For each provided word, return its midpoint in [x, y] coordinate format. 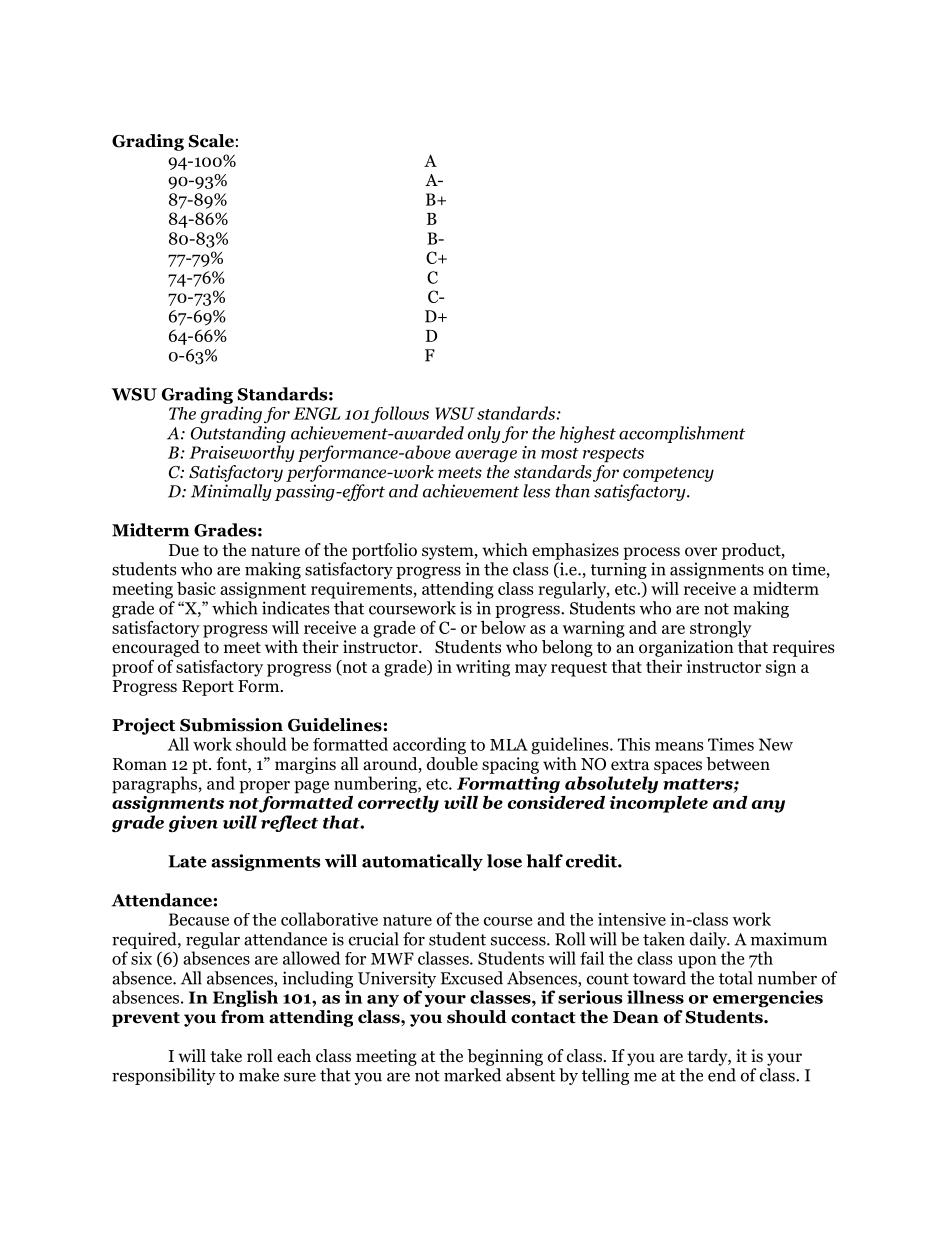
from [243, 1017]
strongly [721, 629]
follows [400, 414]
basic [196, 588]
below [503, 627]
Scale [211, 141]
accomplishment [682, 434]
